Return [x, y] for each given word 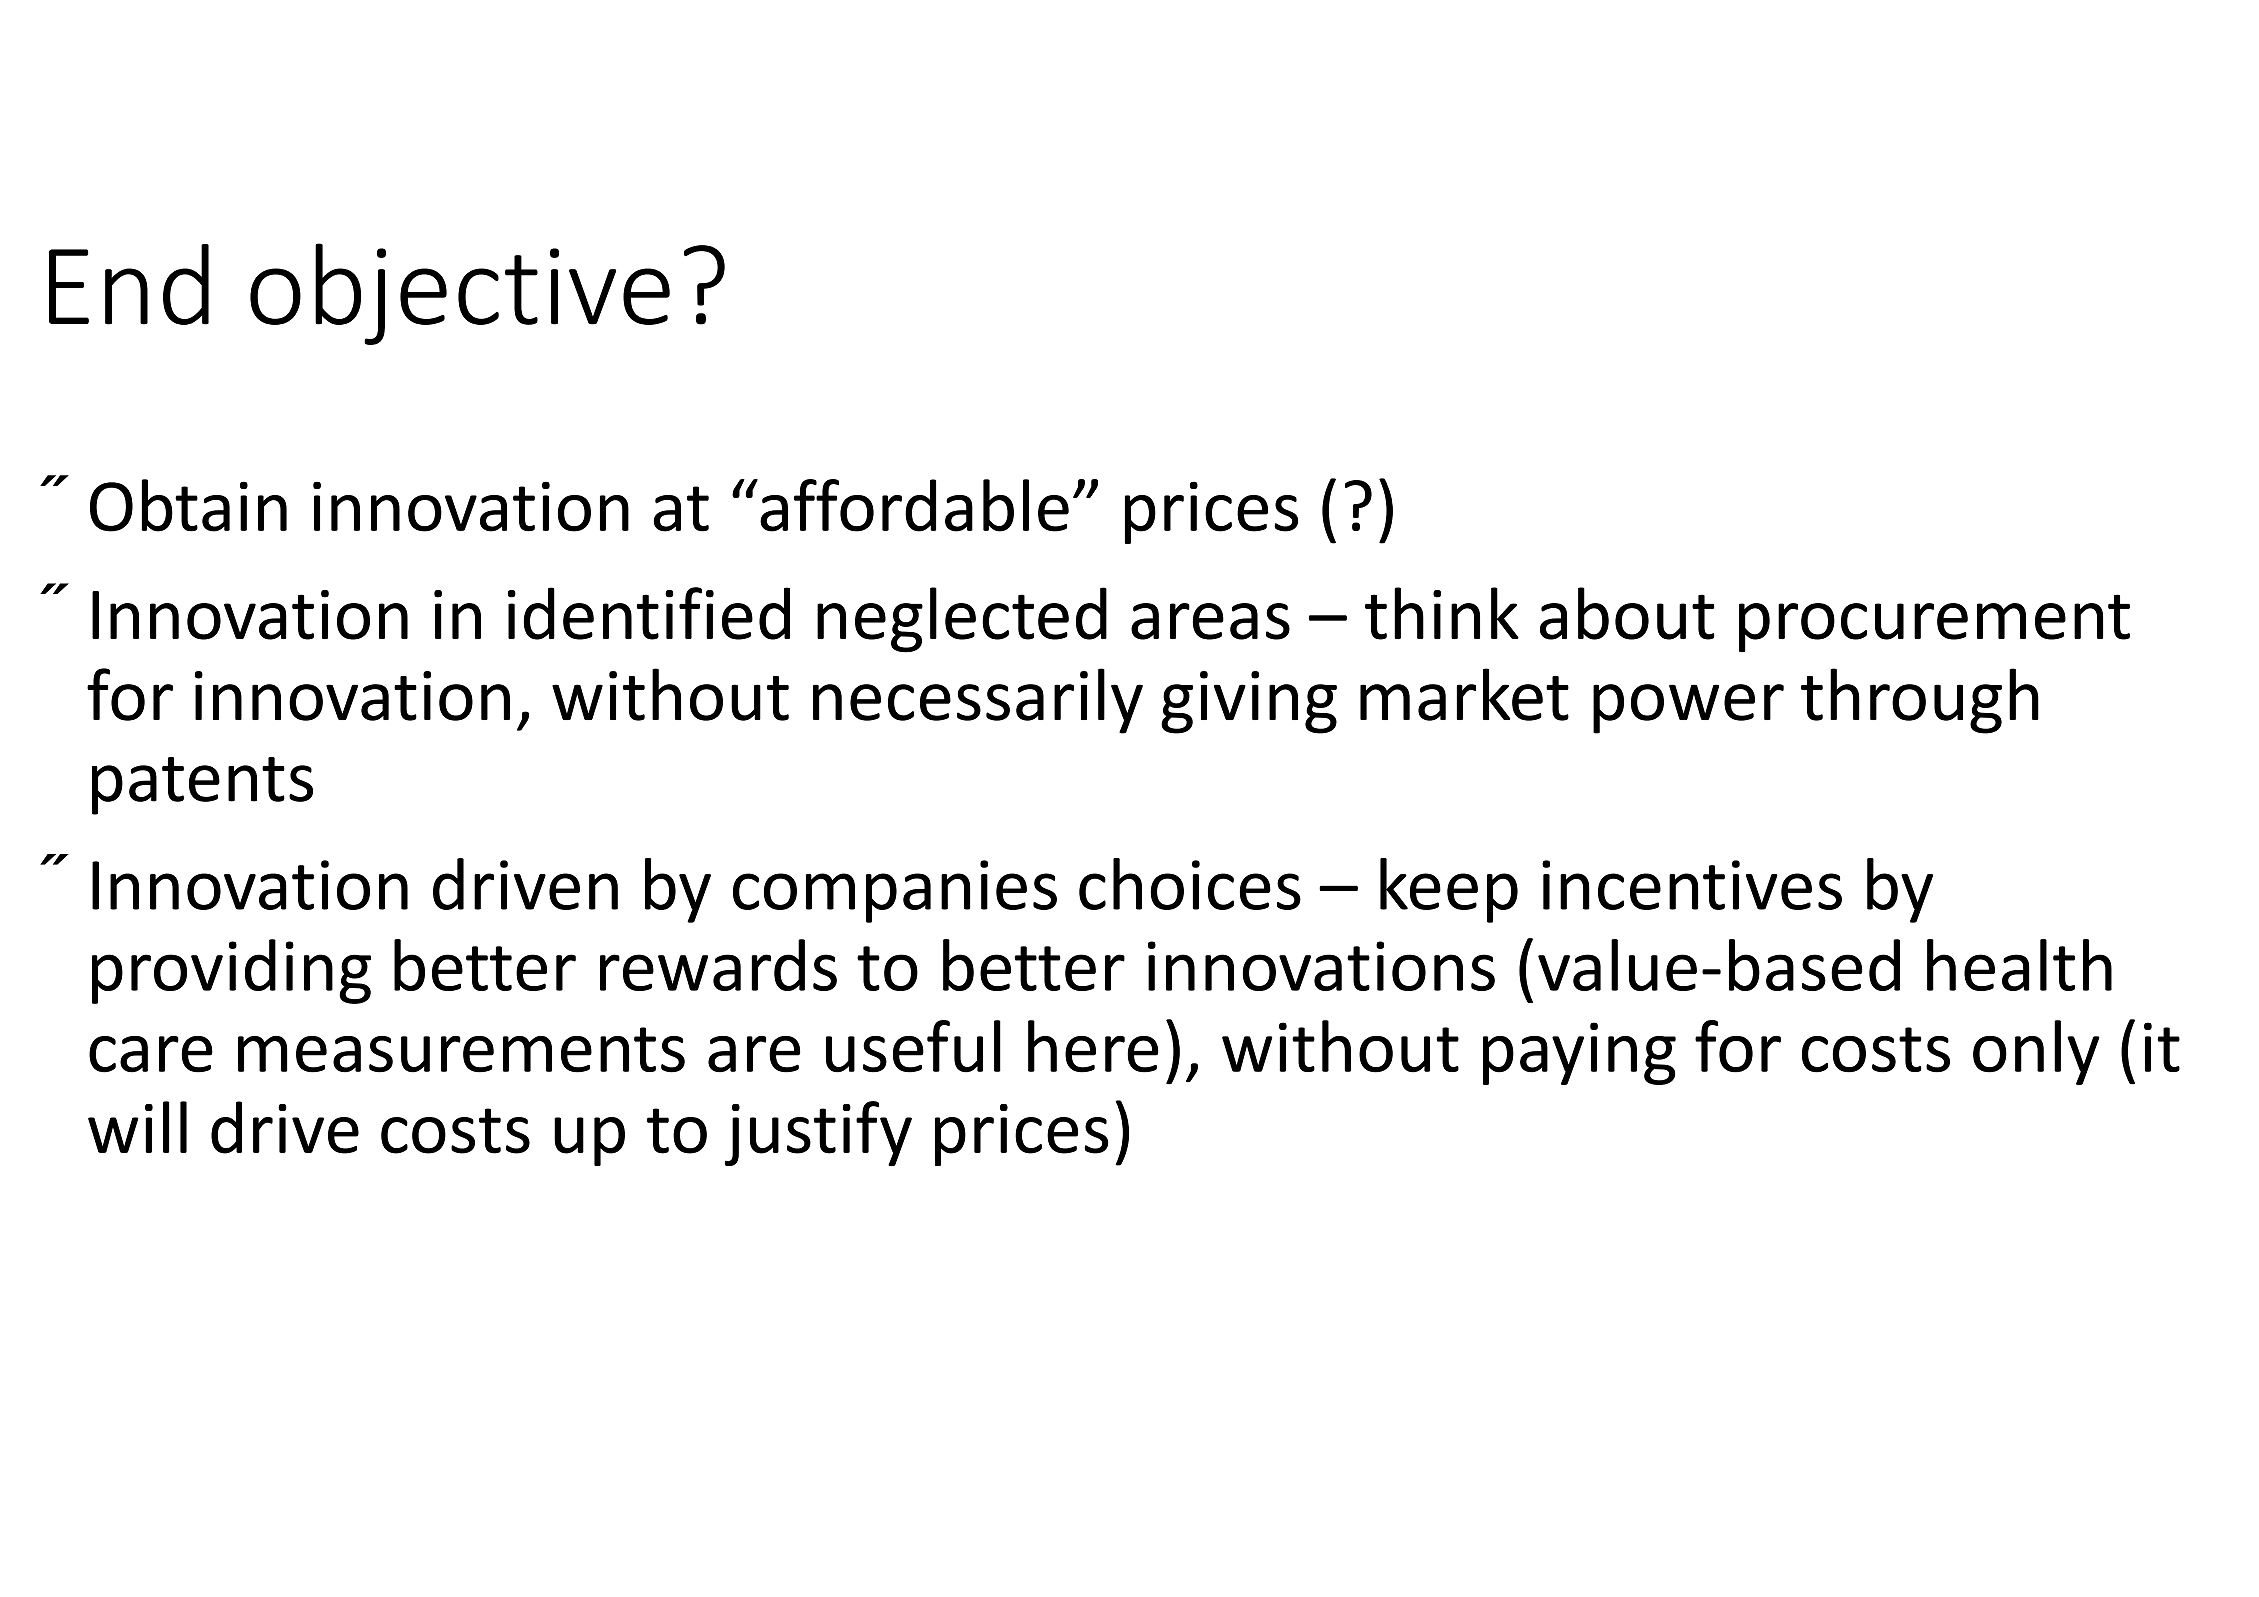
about [1627, 613]
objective [460, 294]
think [1442, 613]
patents [202, 786]
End [129, 284]
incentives [1692, 885]
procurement [1934, 623]
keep [1449, 890]
